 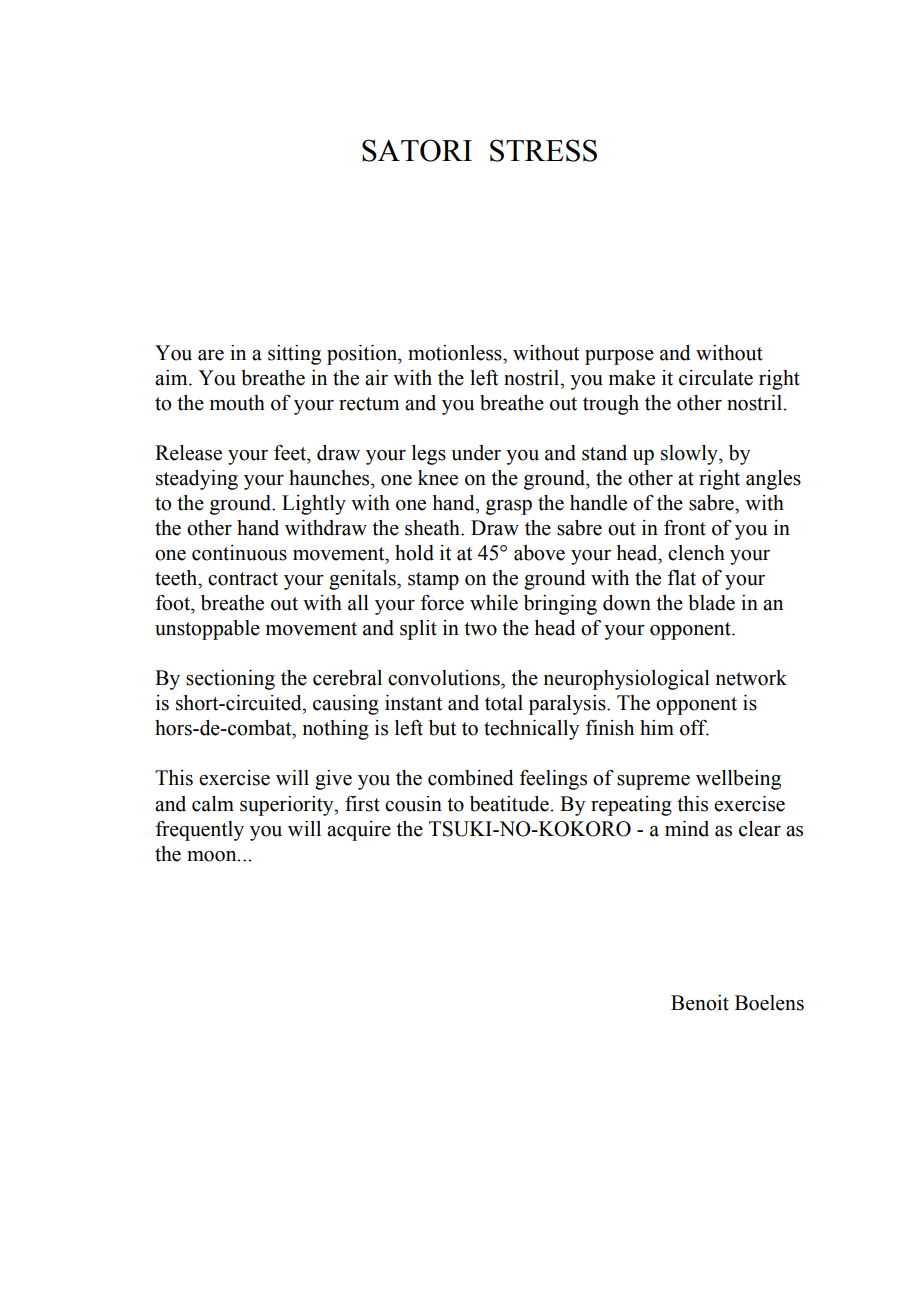 What do you see at coordinates (213, 804) in the document?
I see `calm` at bounding box center [213, 804].
